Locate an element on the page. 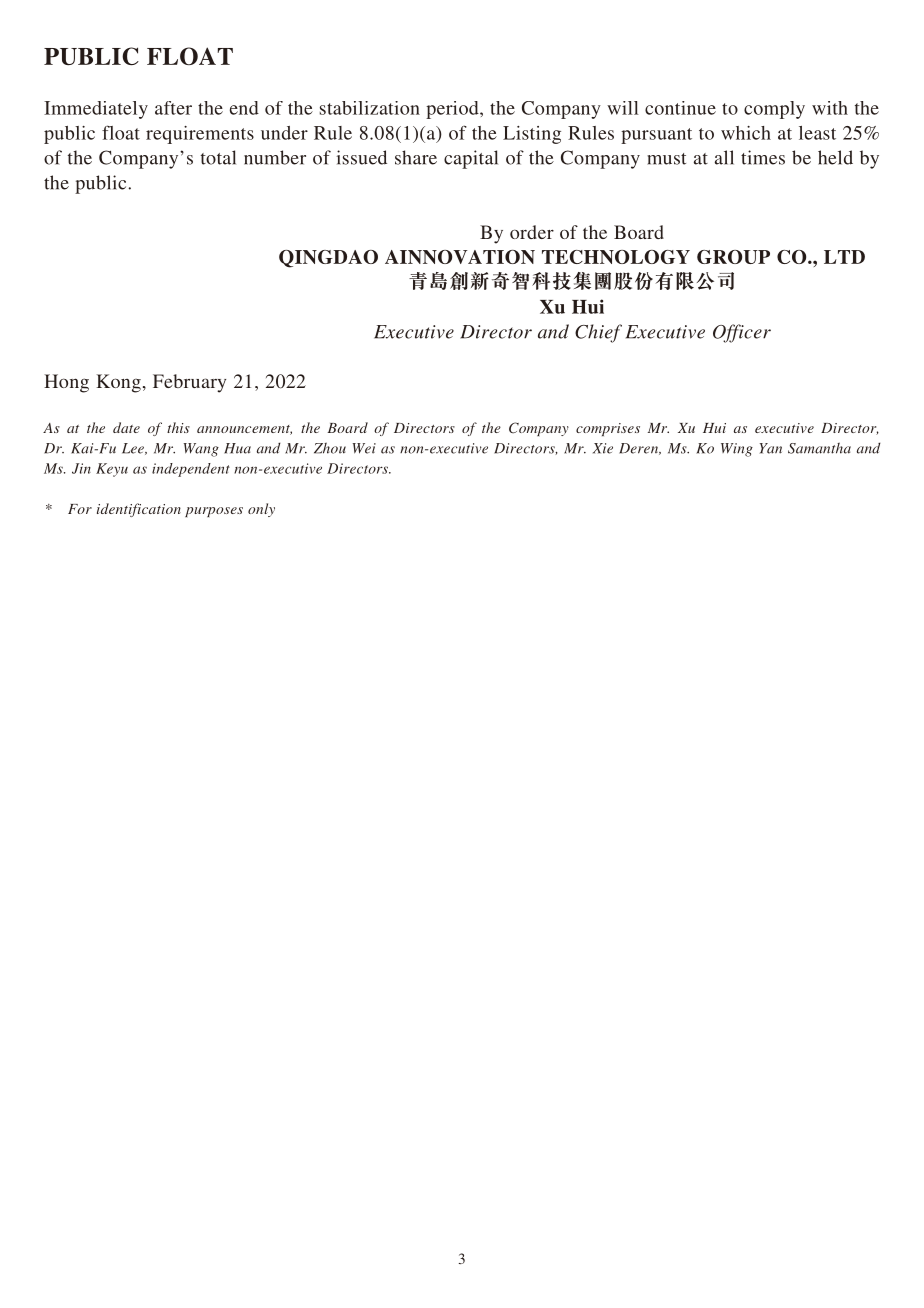 This image has width=924, height=1308. identification is located at coordinates (139, 510).
